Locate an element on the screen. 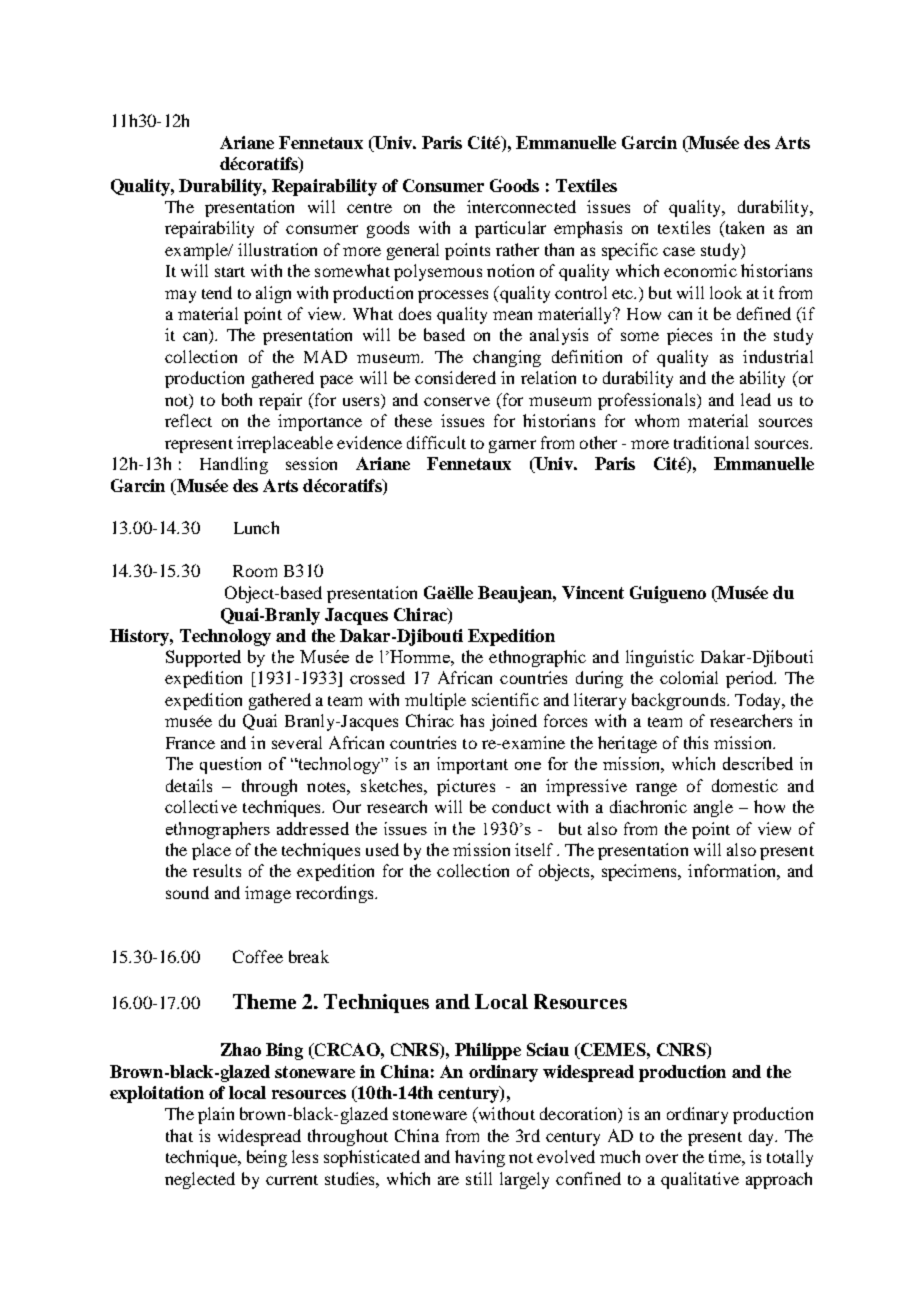 The image size is (924, 1308). image is located at coordinates (268, 894).
